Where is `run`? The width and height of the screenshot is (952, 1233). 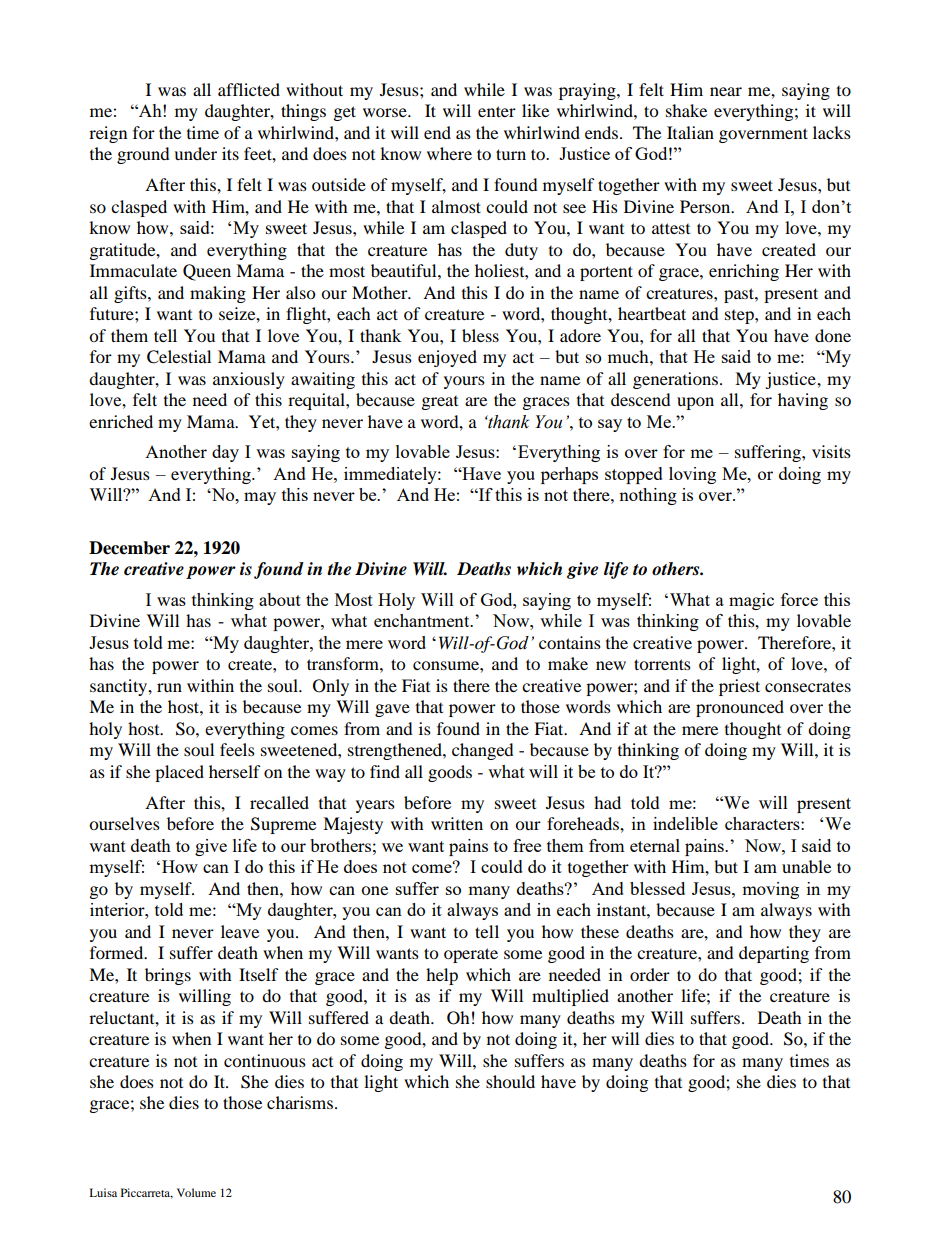 run is located at coordinates (169, 687).
